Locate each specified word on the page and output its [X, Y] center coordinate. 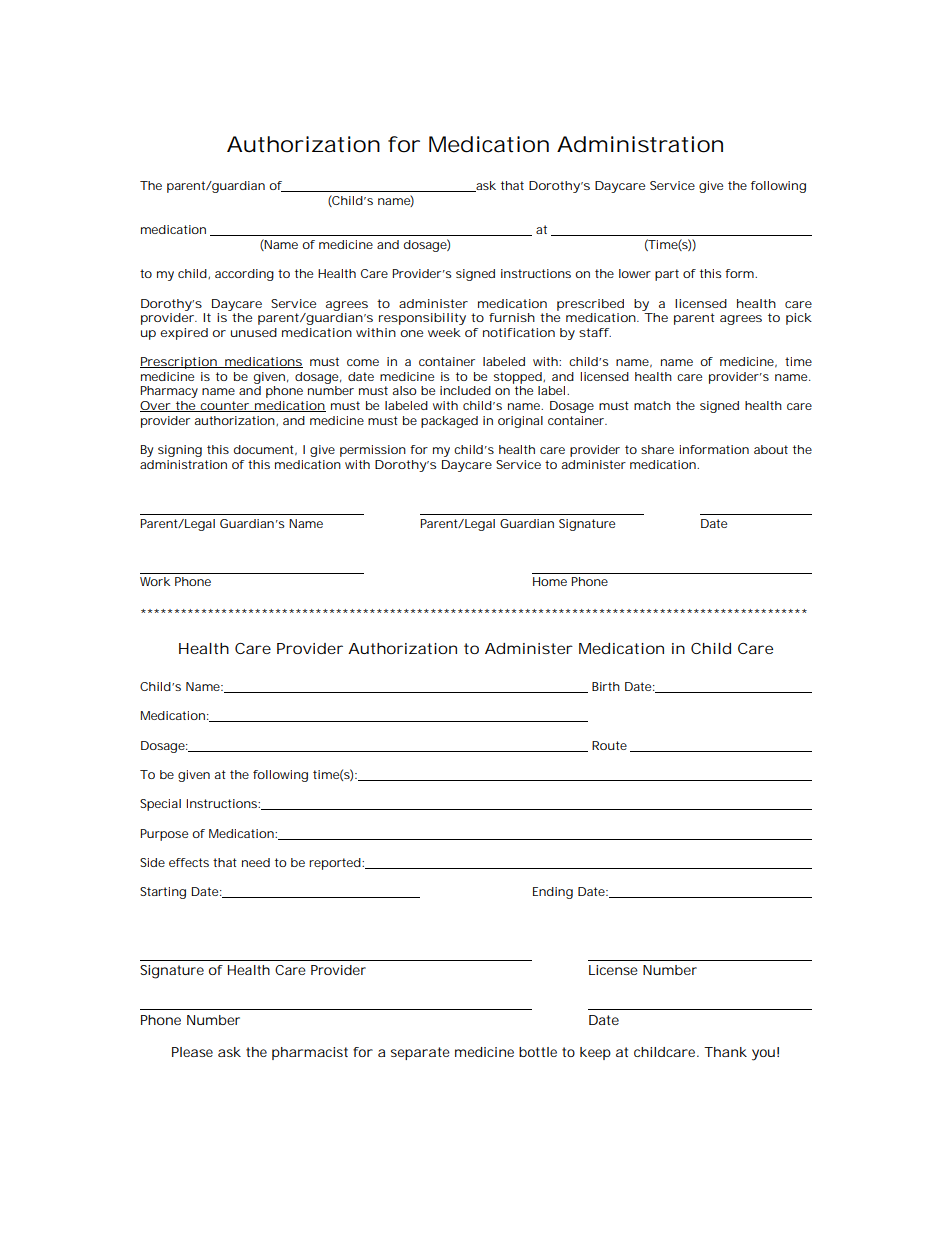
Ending [553, 893]
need [256, 862]
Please [192, 1052]
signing [180, 451]
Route [609, 745]
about [771, 449]
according [244, 275]
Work [155, 581]
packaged [449, 422]
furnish [512, 317]
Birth [606, 686]
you [763, 1055]
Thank [725, 1052]
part [667, 275]
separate [420, 1053]
